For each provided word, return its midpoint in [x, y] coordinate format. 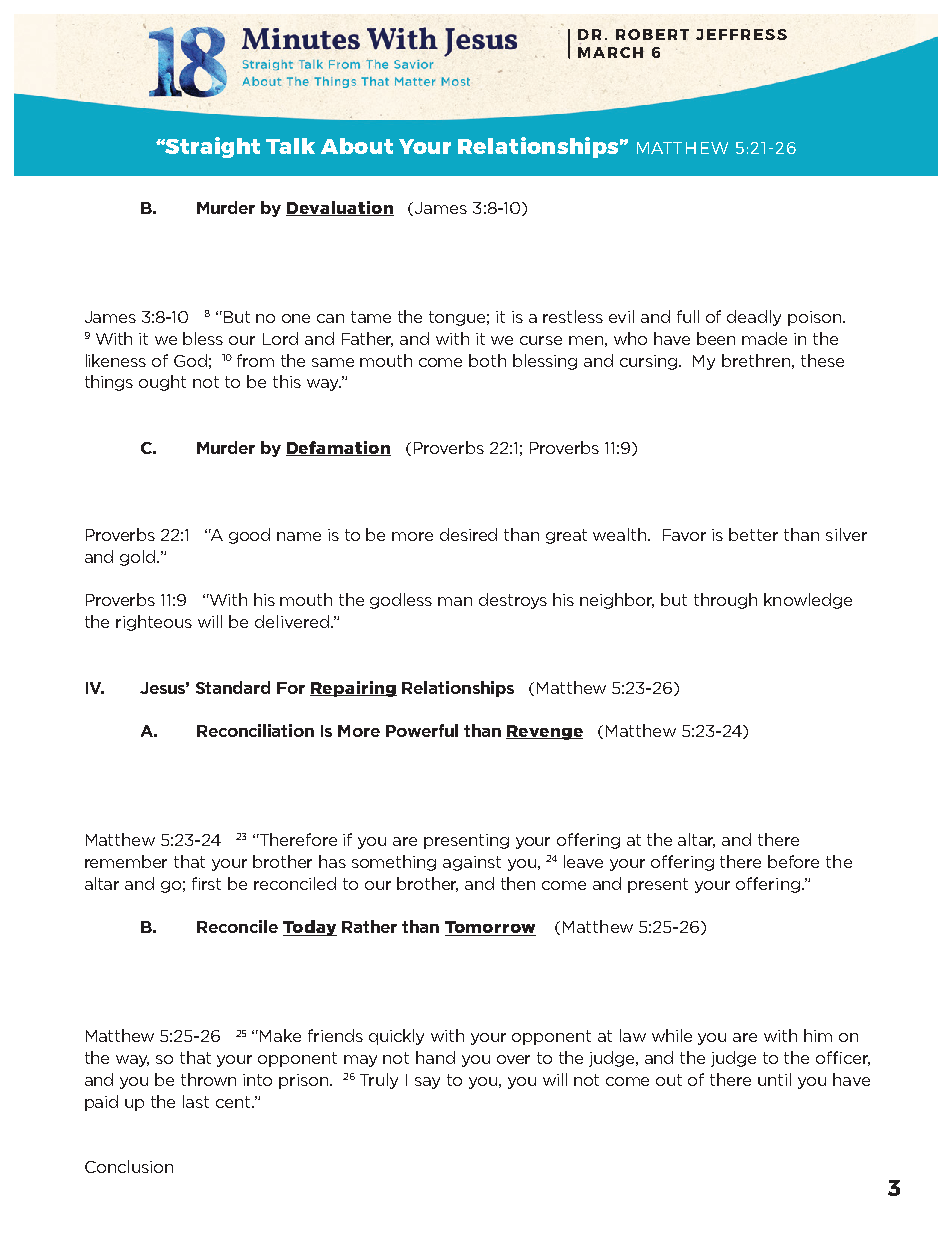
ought [162, 383]
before [793, 861]
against [472, 863]
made [764, 338]
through [725, 601]
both [487, 360]
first [206, 883]
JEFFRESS [741, 34]
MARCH [611, 52]
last [196, 1101]
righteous [154, 623]
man [455, 601]
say [427, 1083]
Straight [212, 147]
